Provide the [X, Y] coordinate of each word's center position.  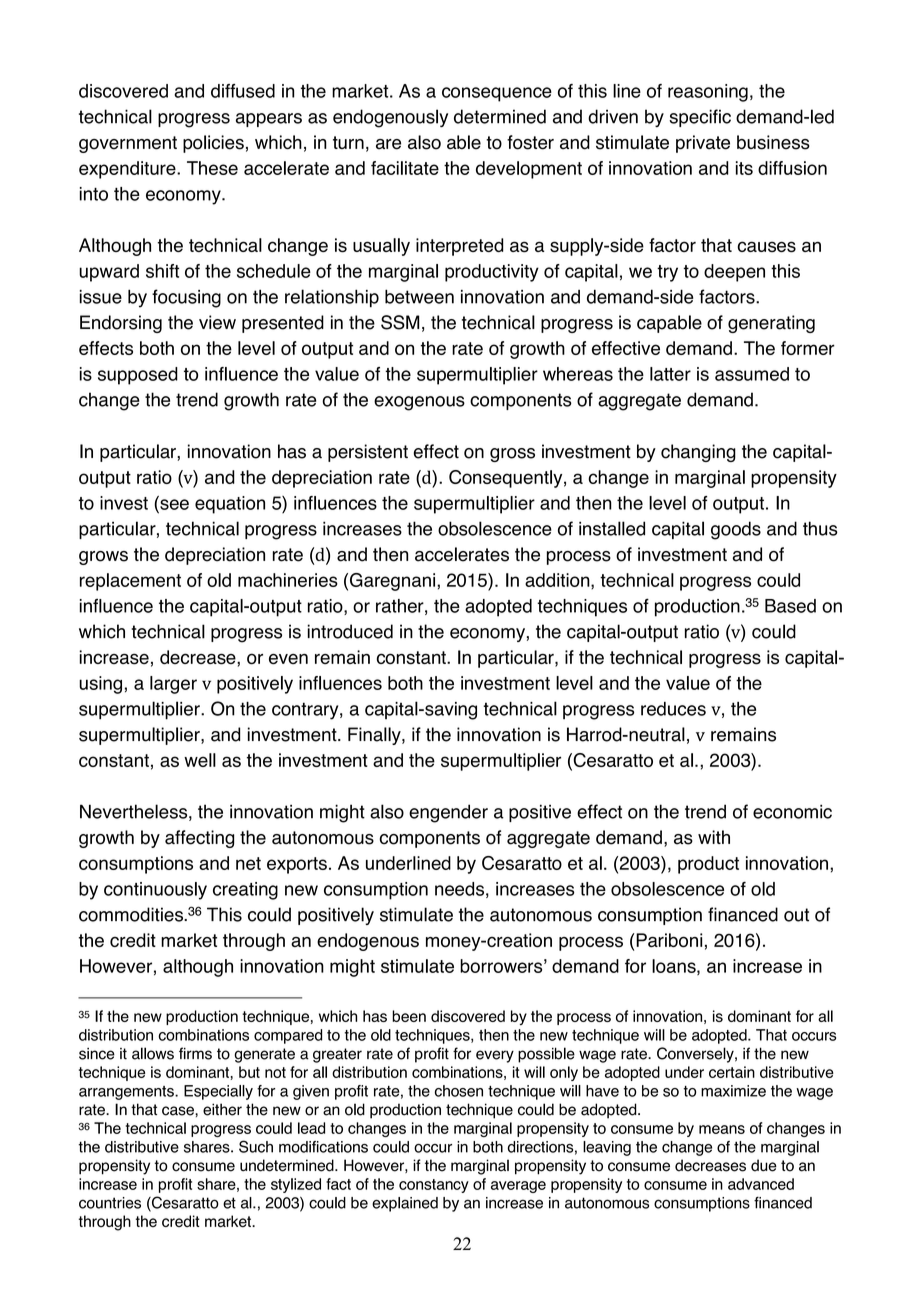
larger [173, 685]
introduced [350, 631]
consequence [497, 94]
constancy [434, 1186]
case [179, 1111]
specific [700, 118]
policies [213, 144]
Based [790, 606]
